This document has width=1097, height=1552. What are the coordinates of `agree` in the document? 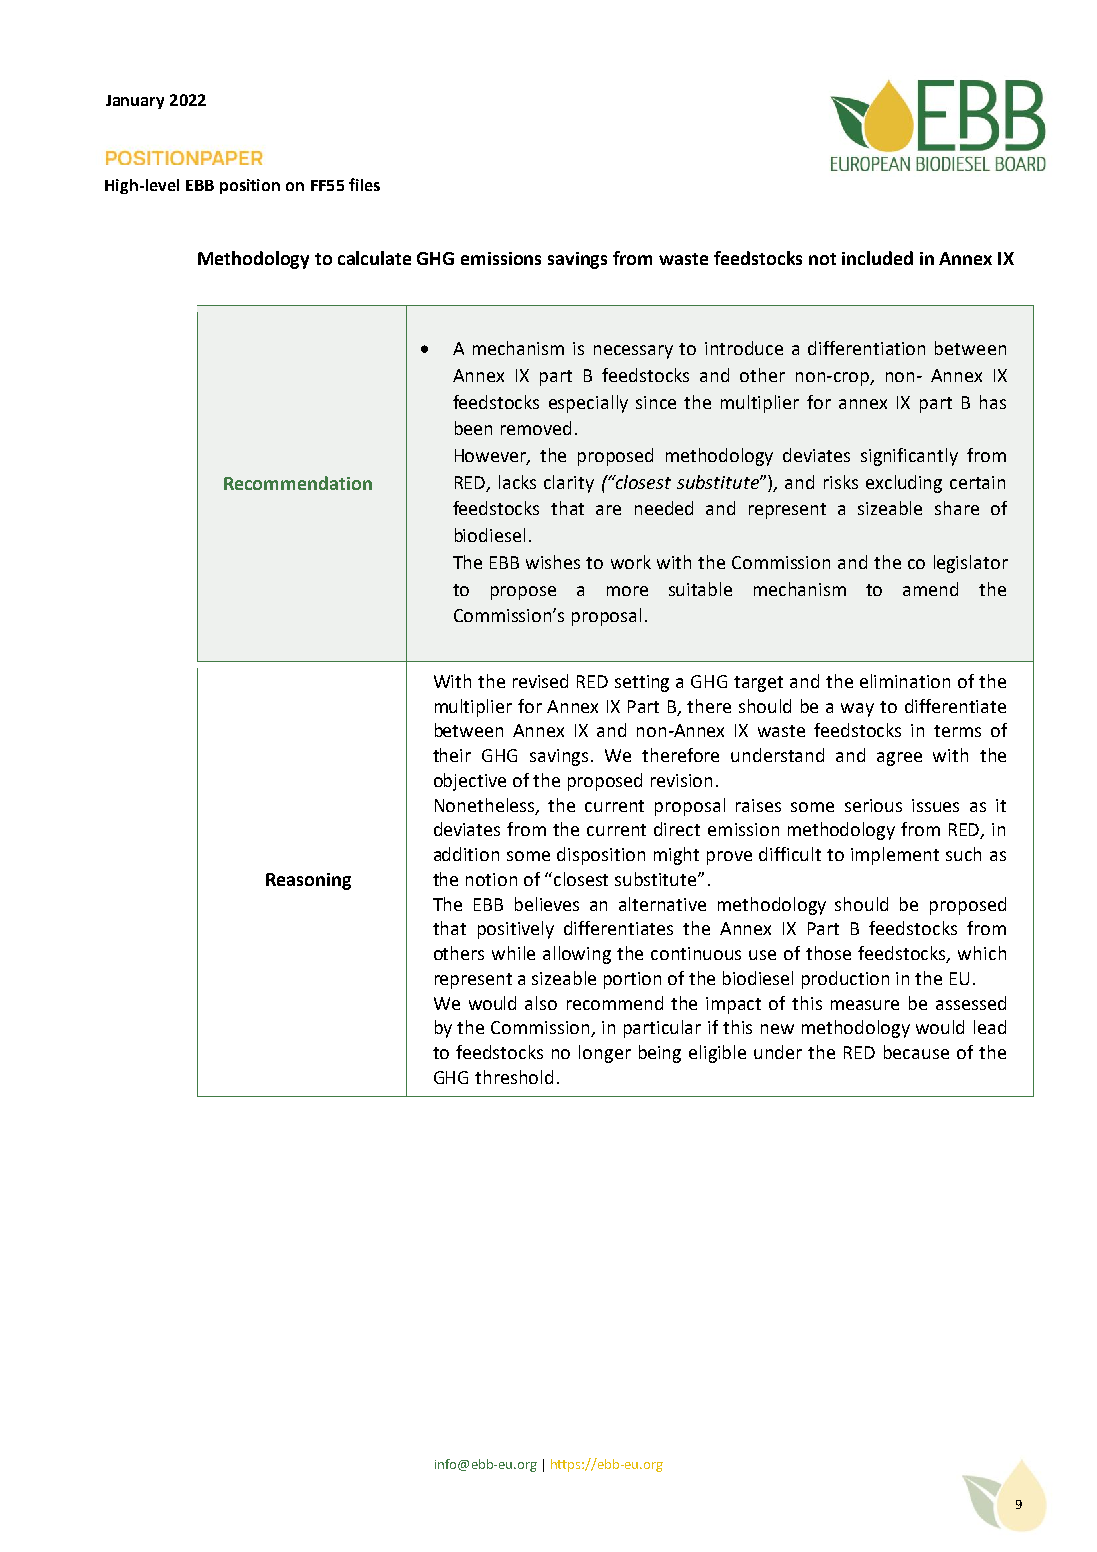 It's located at (899, 759).
